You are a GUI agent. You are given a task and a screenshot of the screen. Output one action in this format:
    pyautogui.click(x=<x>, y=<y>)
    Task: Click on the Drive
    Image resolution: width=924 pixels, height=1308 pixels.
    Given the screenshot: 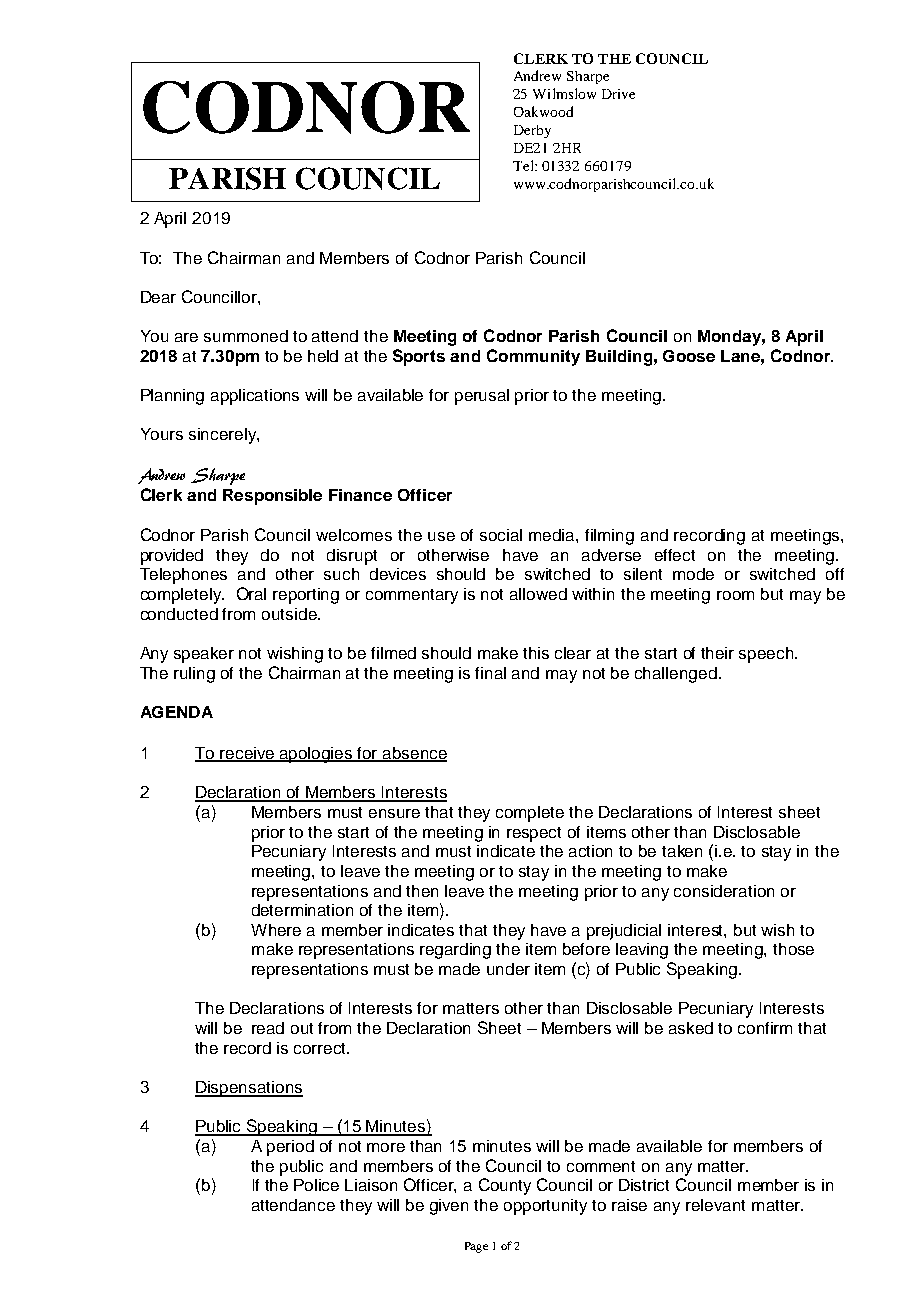 What is the action you would take?
    pyautogui.click(x=618, y=94)
